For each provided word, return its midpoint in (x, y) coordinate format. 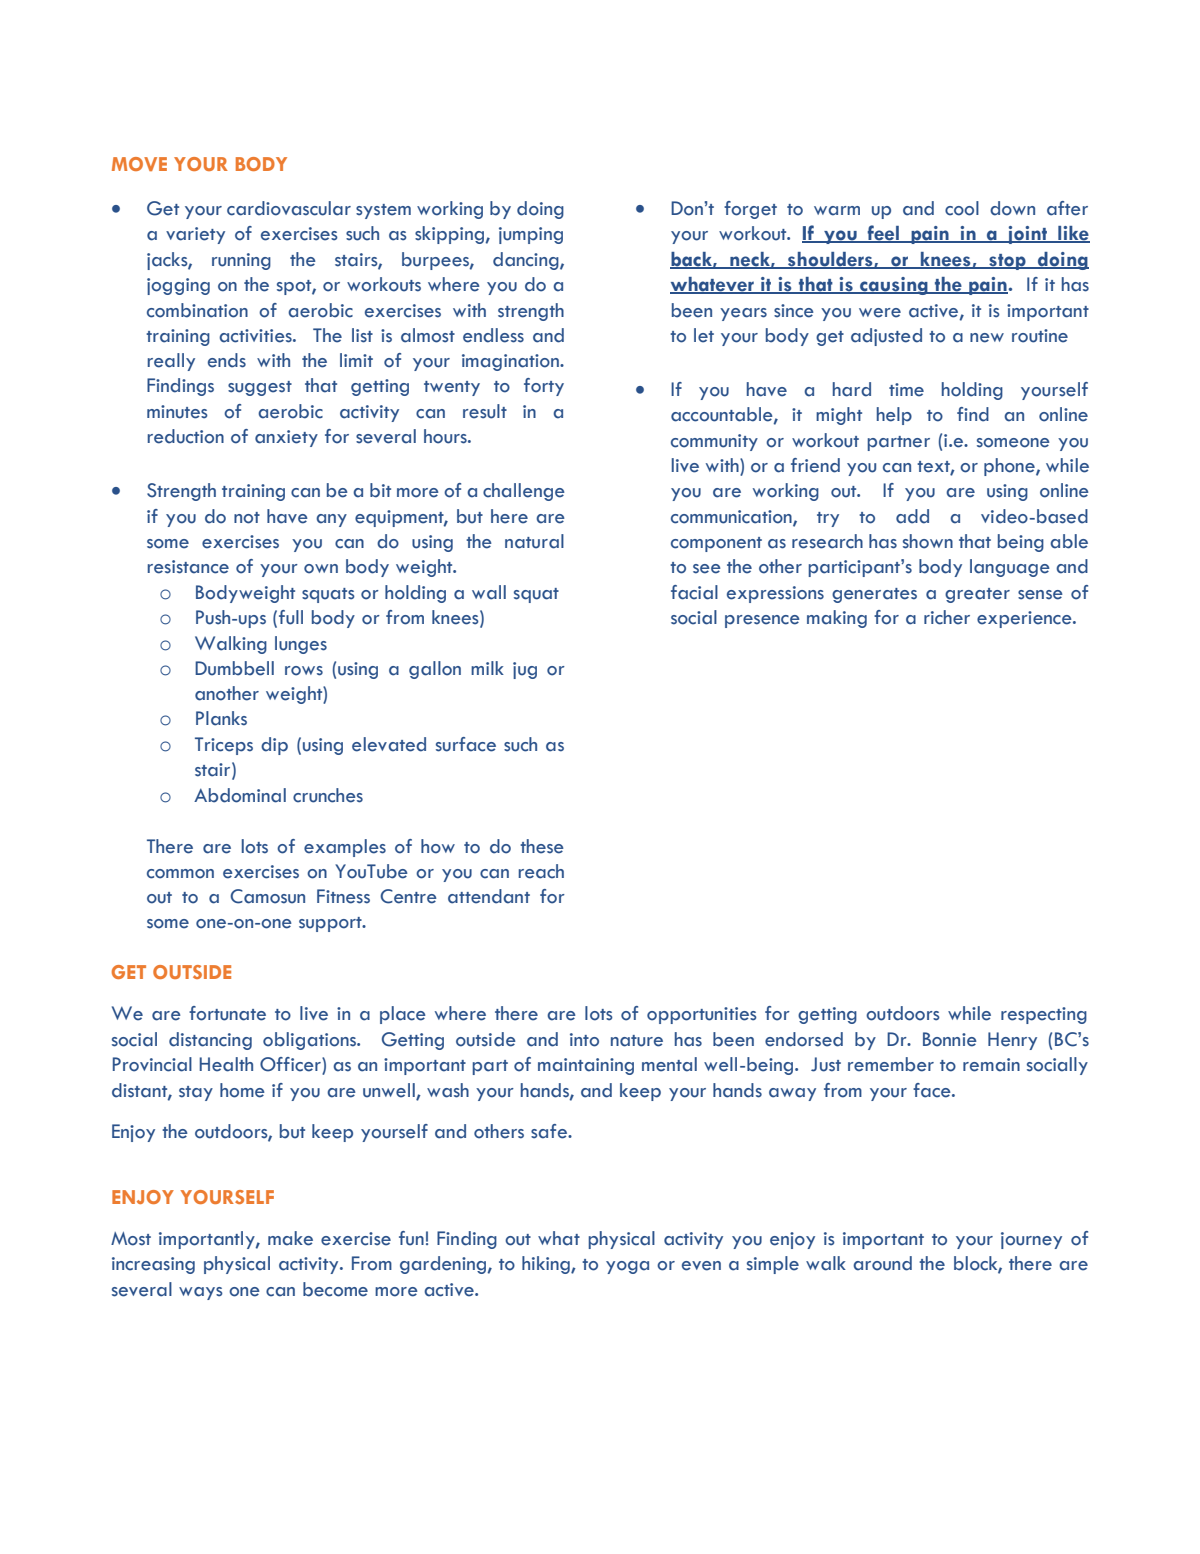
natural (534, 541)
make (290, 1238)
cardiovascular (289, 208)
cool (962, 208)
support (331, 924)
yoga (627, 1267)
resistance (188, 567)
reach (541, 871)
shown (928, 541)
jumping (531, 235)
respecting (1044, 1015)
